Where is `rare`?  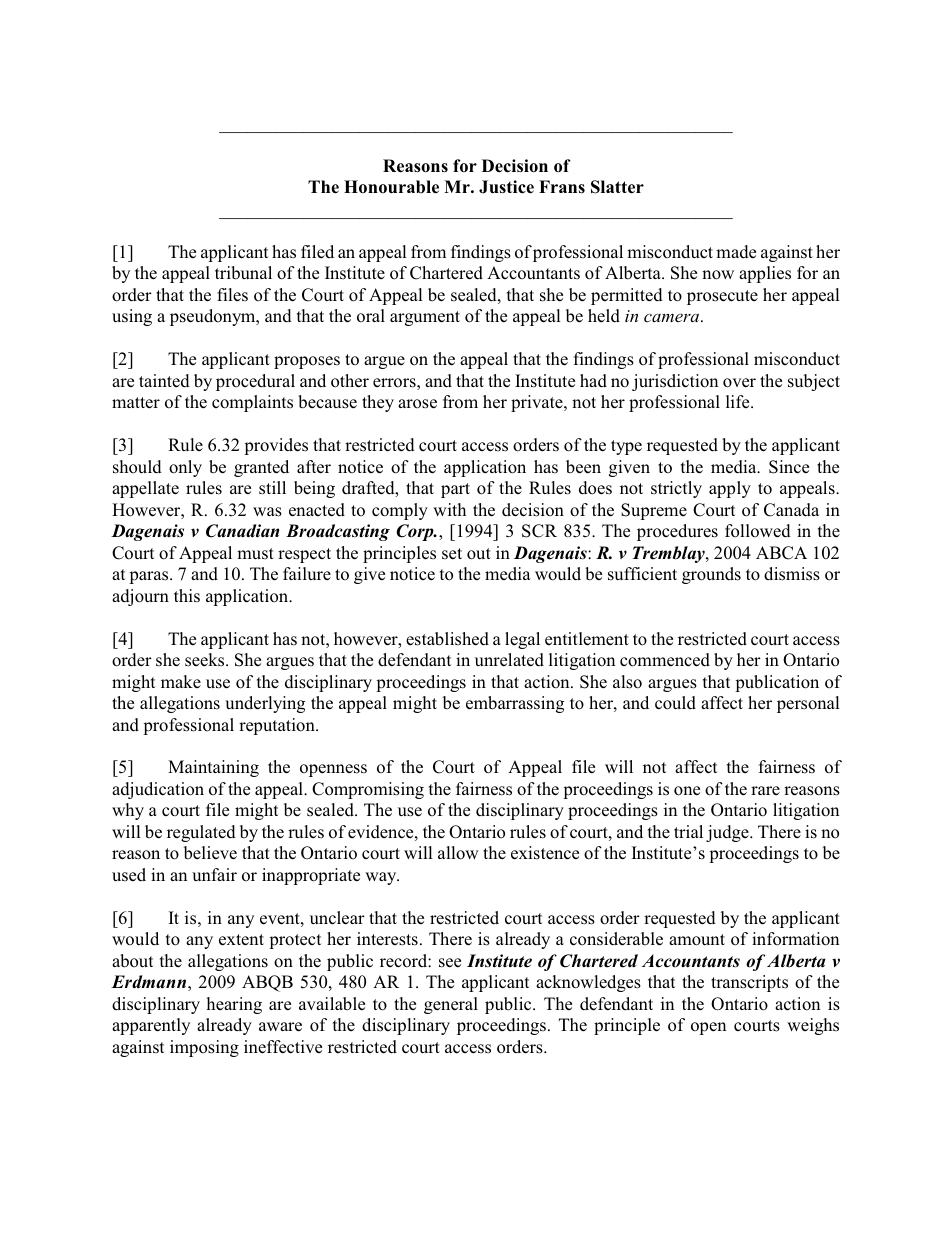 rare is located at coordinates (765, 790).
